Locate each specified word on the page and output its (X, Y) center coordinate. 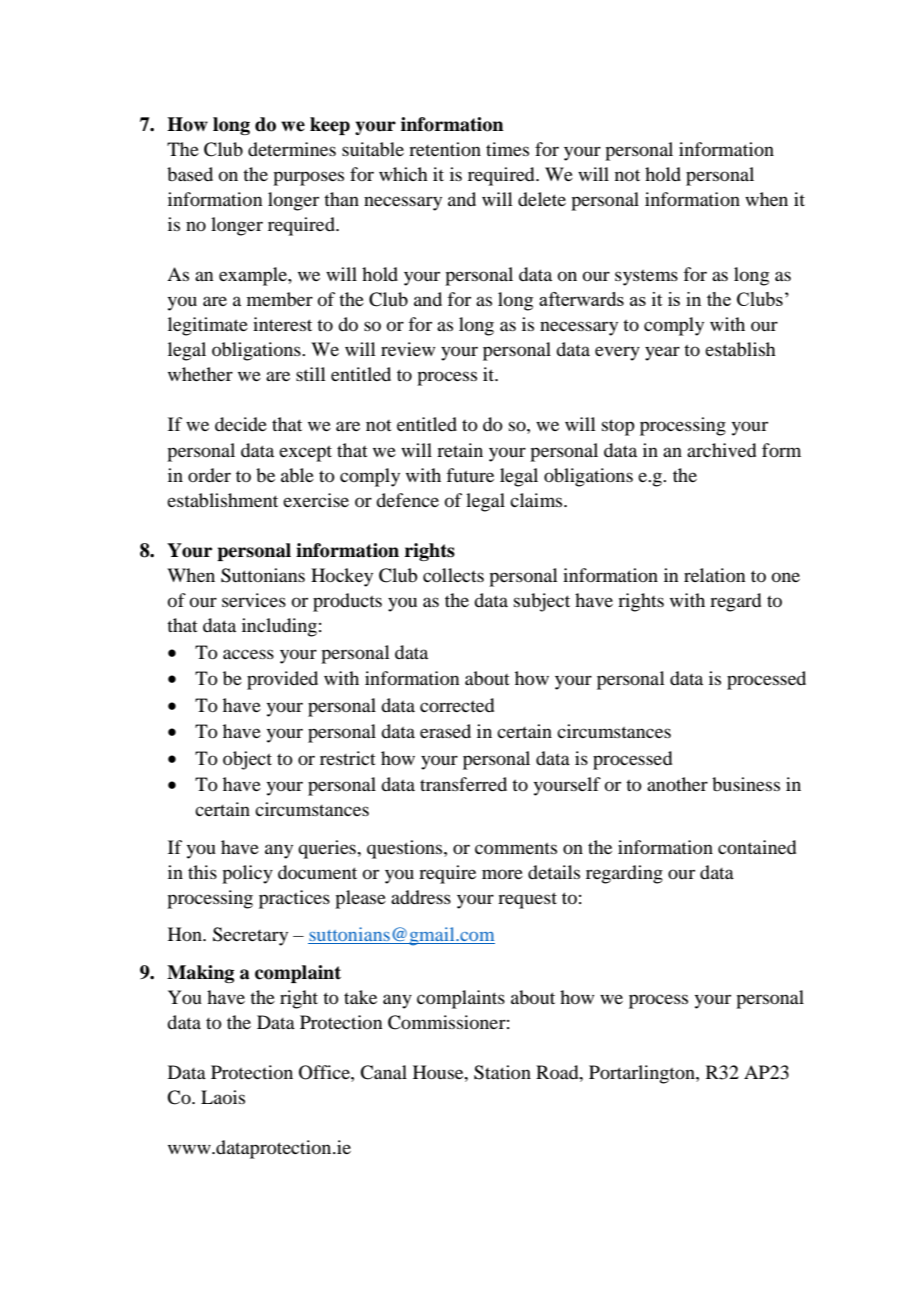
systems (646, 278)
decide (241, 424)
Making (200, 974)
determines (292, 149)
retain (460, 450)
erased (445, 731)
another (677, 784)
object (247, 760)
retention (445, 149)
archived (721, 450)
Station (502, 1072)
